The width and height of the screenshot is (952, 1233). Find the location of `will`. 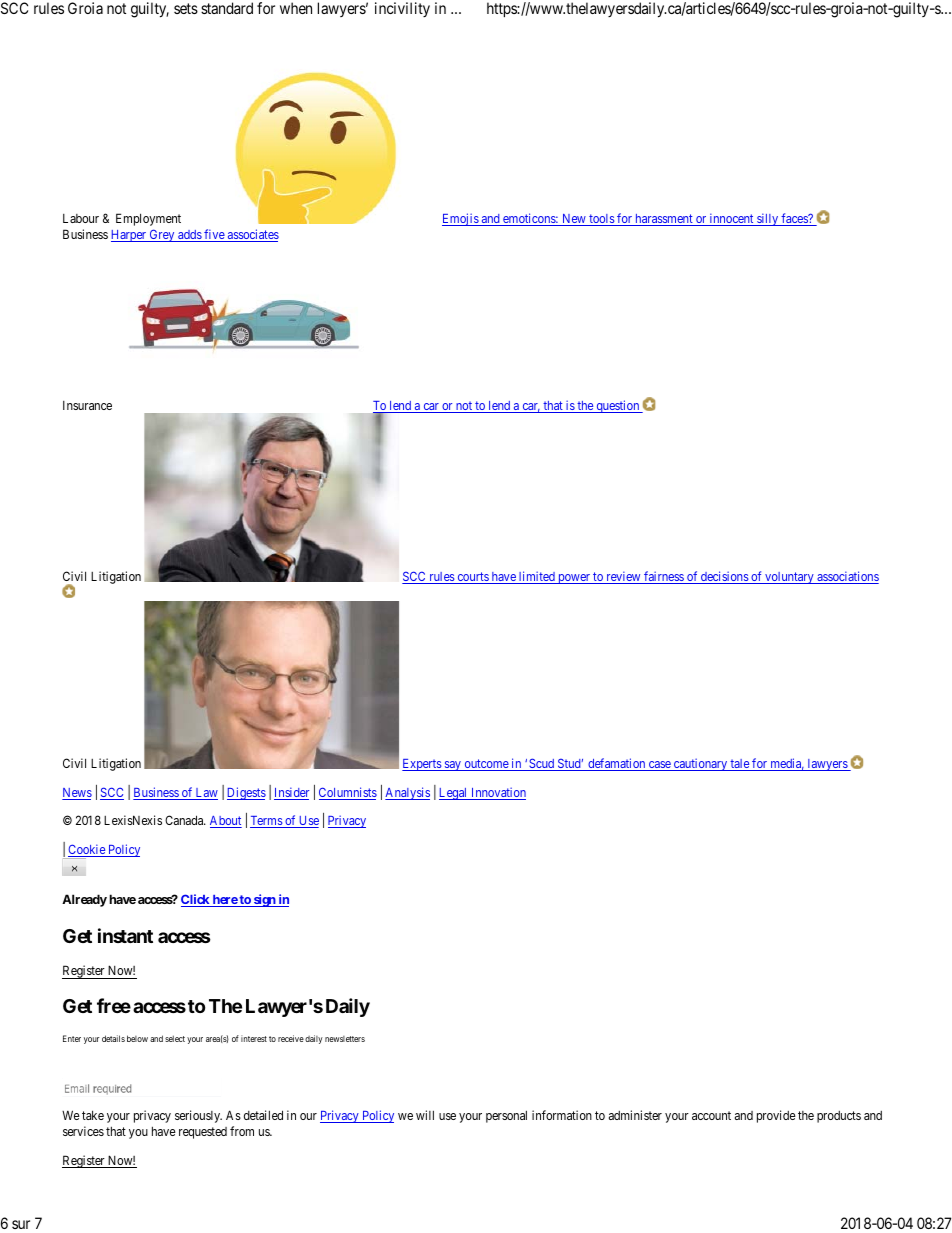

will is located at coordinates (425, 1115).
